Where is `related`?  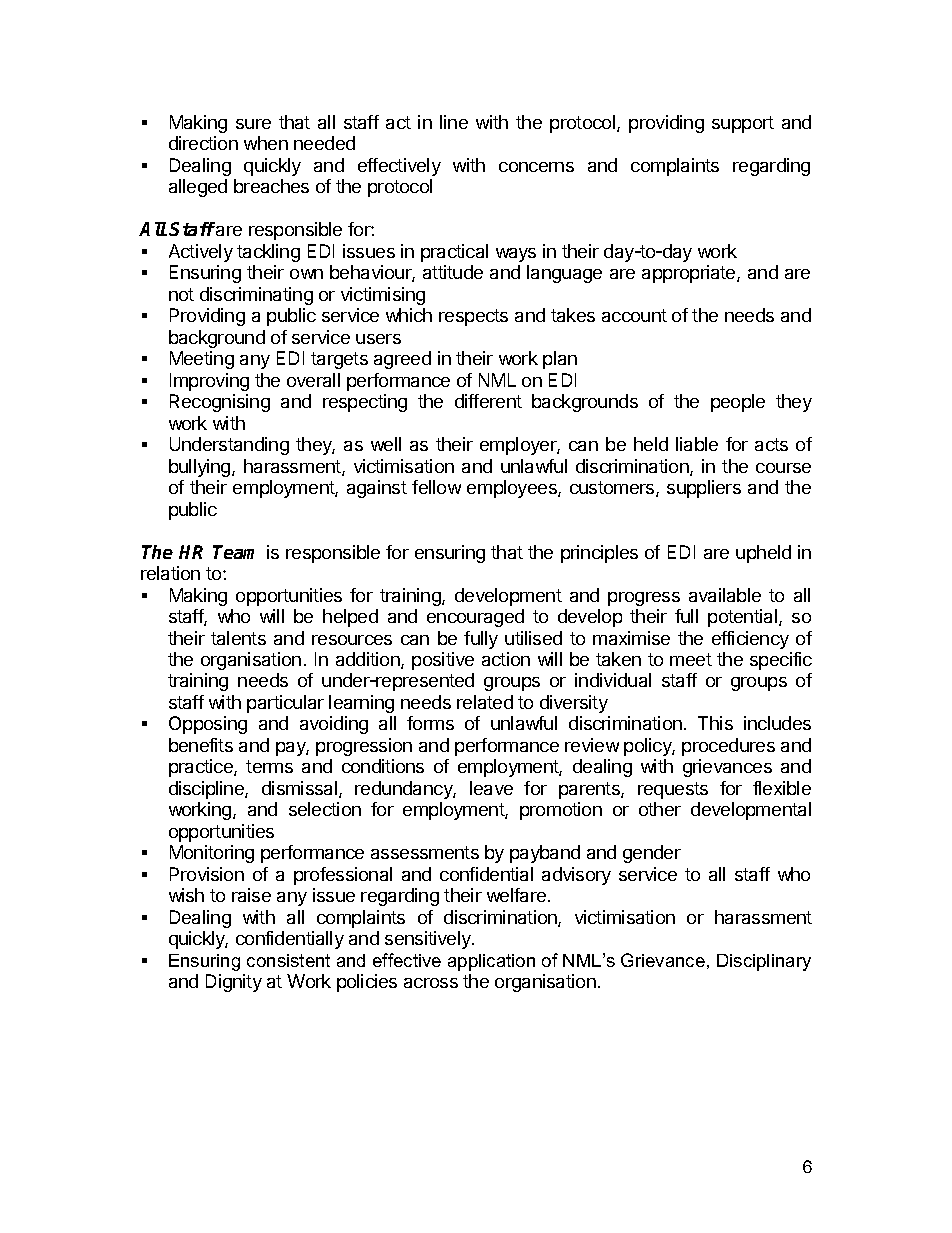
related is located at coordinates (485, 702).
